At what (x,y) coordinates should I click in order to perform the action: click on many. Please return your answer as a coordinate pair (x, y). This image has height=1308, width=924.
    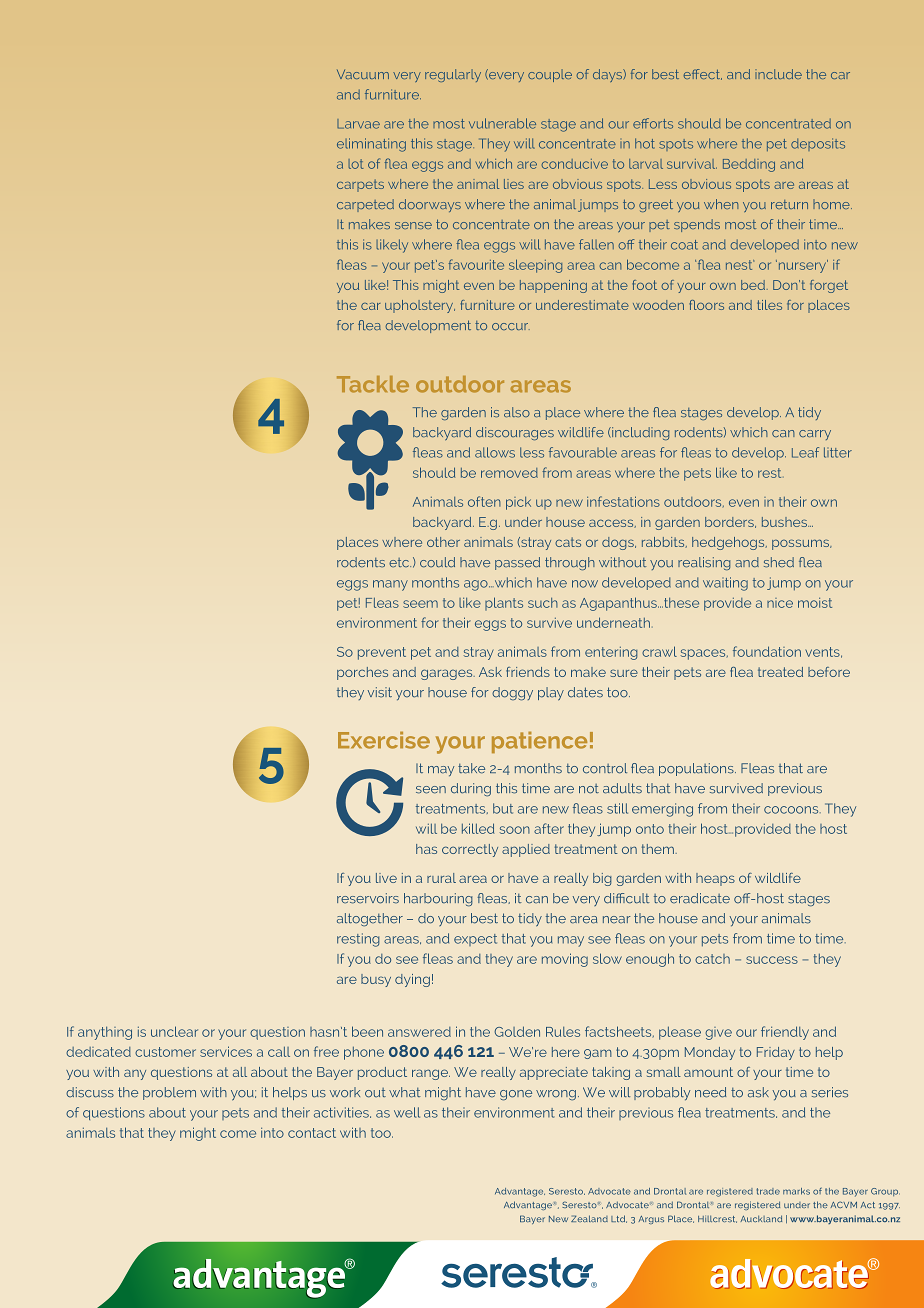
    Looking at the image, I should click on (390, 585).
